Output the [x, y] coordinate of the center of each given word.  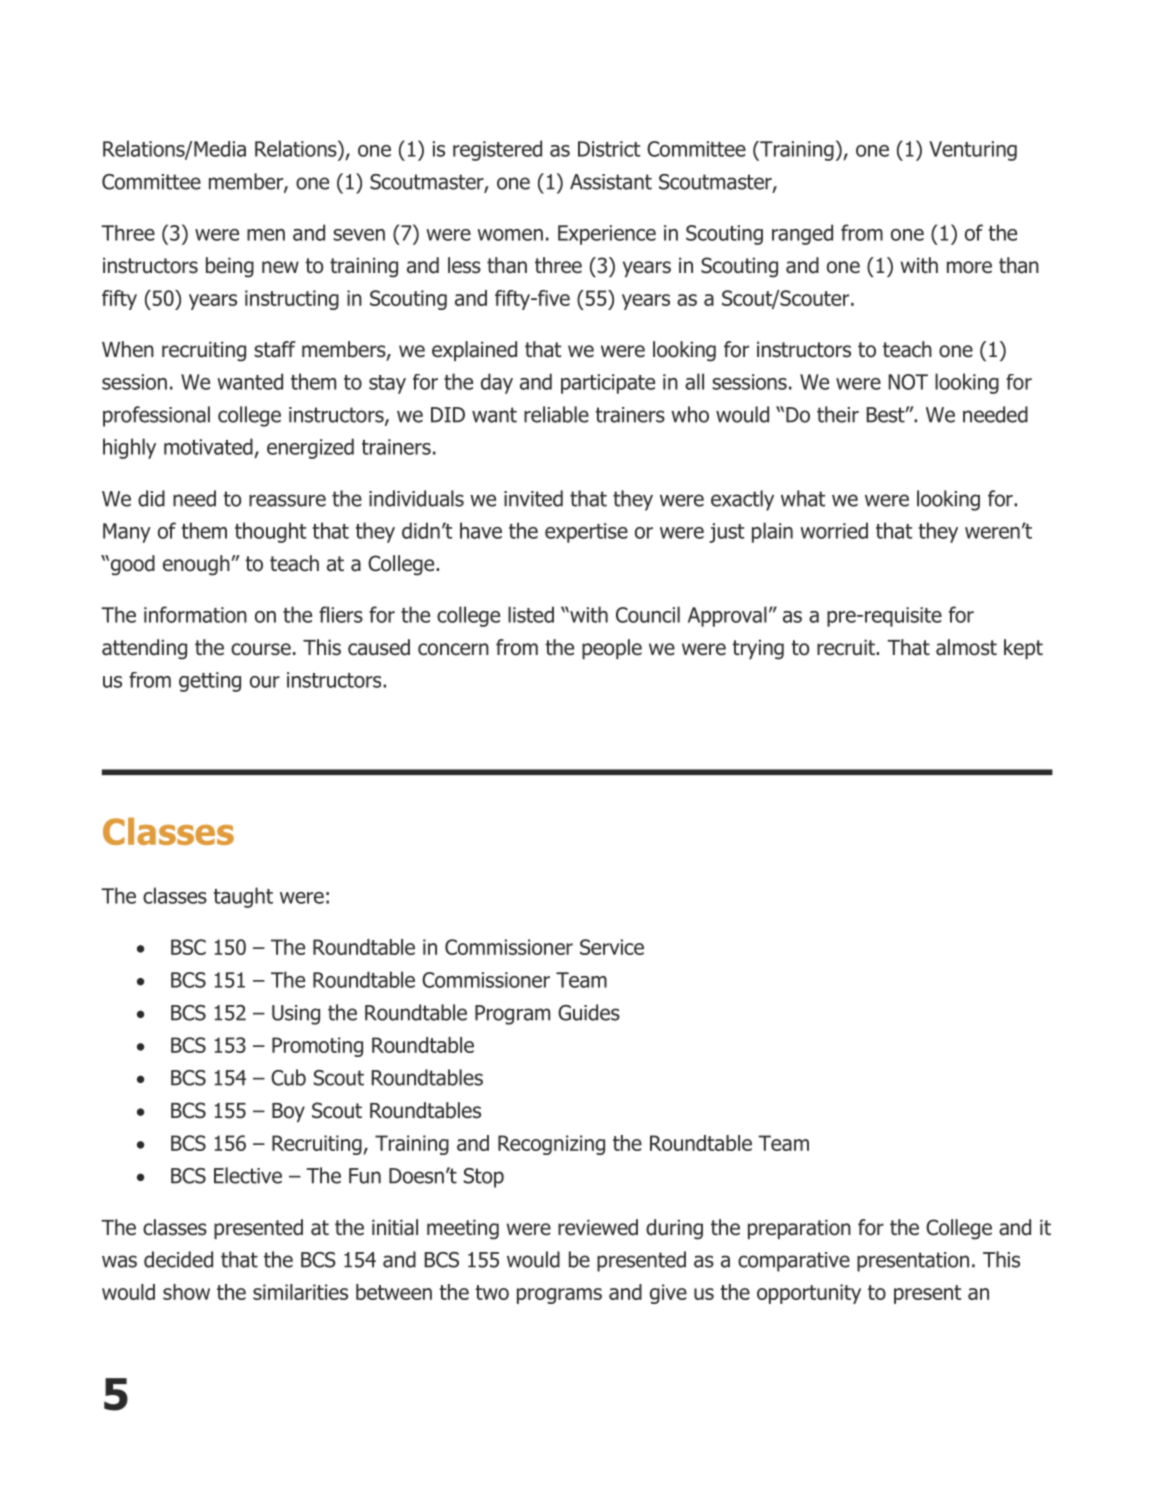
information [195, 614]
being [230, 267]
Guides [589, 1012]
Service [612, 947]
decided [178, 1259]
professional [156, 416]
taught [243, 897]
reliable [556, 414]
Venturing [973, 151]
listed [531, 614]
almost [966, 647]
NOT [908, 382]
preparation [799, 1229]
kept [1023, 649]
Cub [288, 1077]
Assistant [611, 182]
